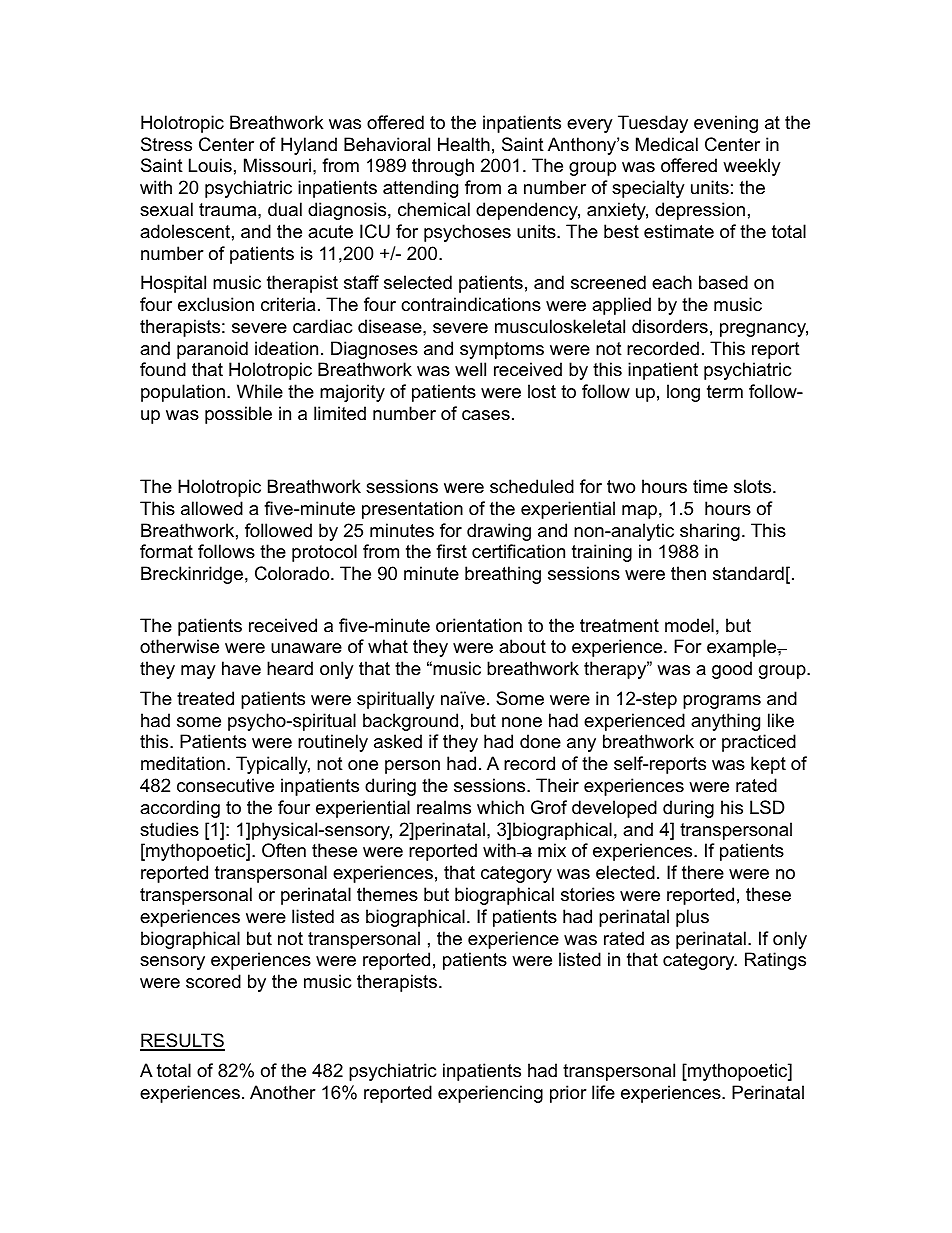 The width and height of the screenshot is (952, 1233). Describe the element at coordinates (603, 1092) in the screenshot. I see `life` at that location.
